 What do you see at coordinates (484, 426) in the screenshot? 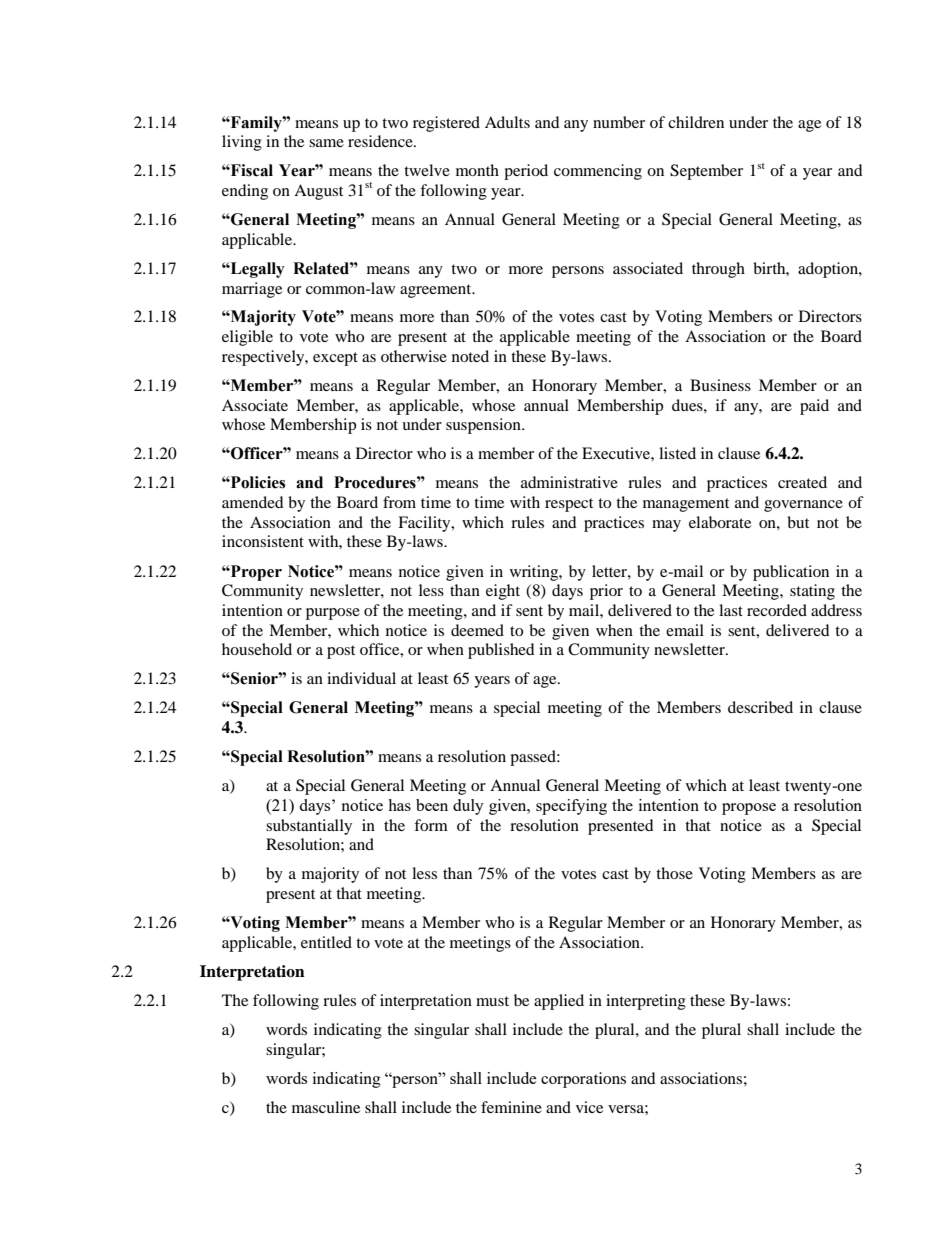
I see `suspension` at bounding box center [484, 426].
